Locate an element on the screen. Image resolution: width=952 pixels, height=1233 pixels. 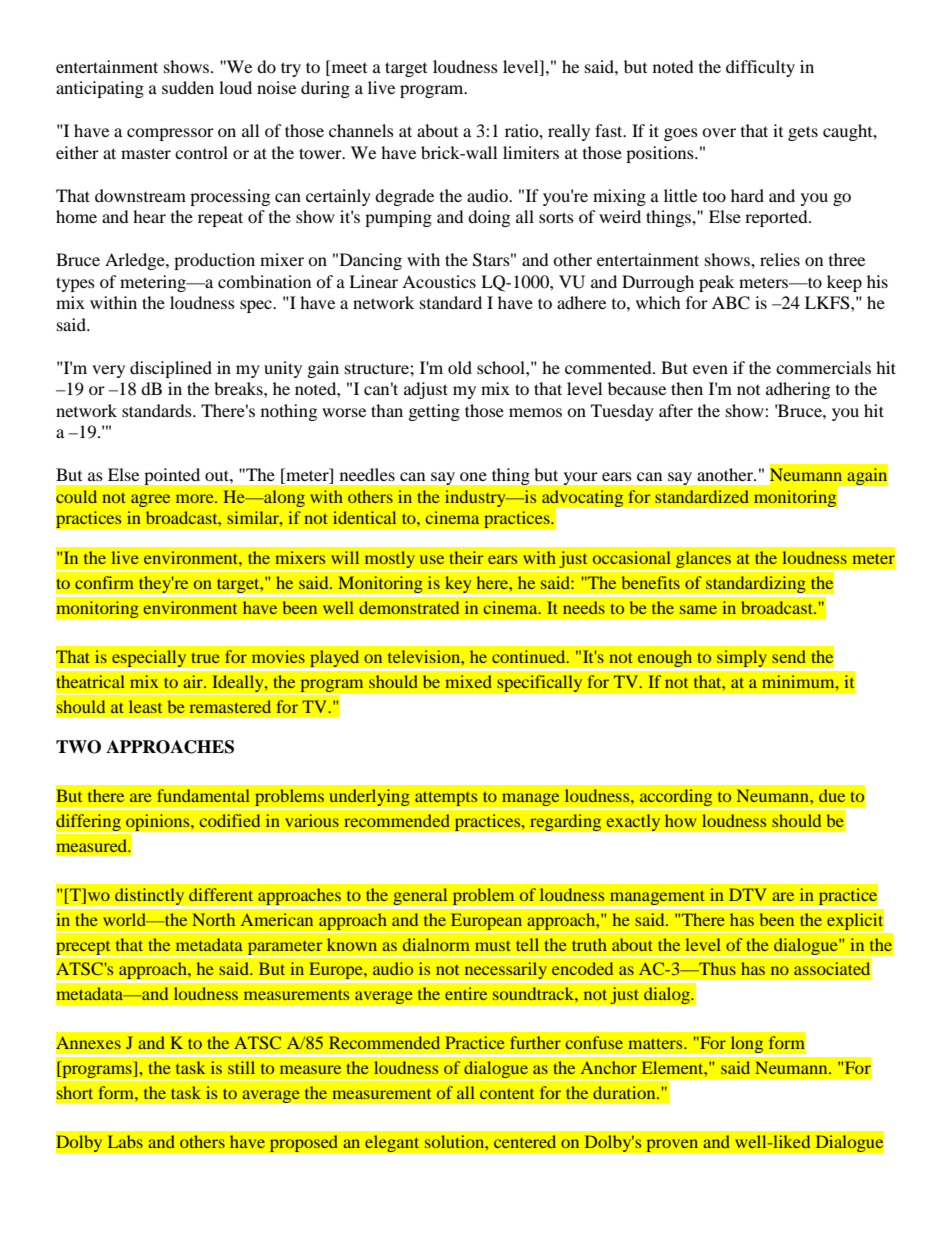
fundamental is located at coordinates (203, 795).
